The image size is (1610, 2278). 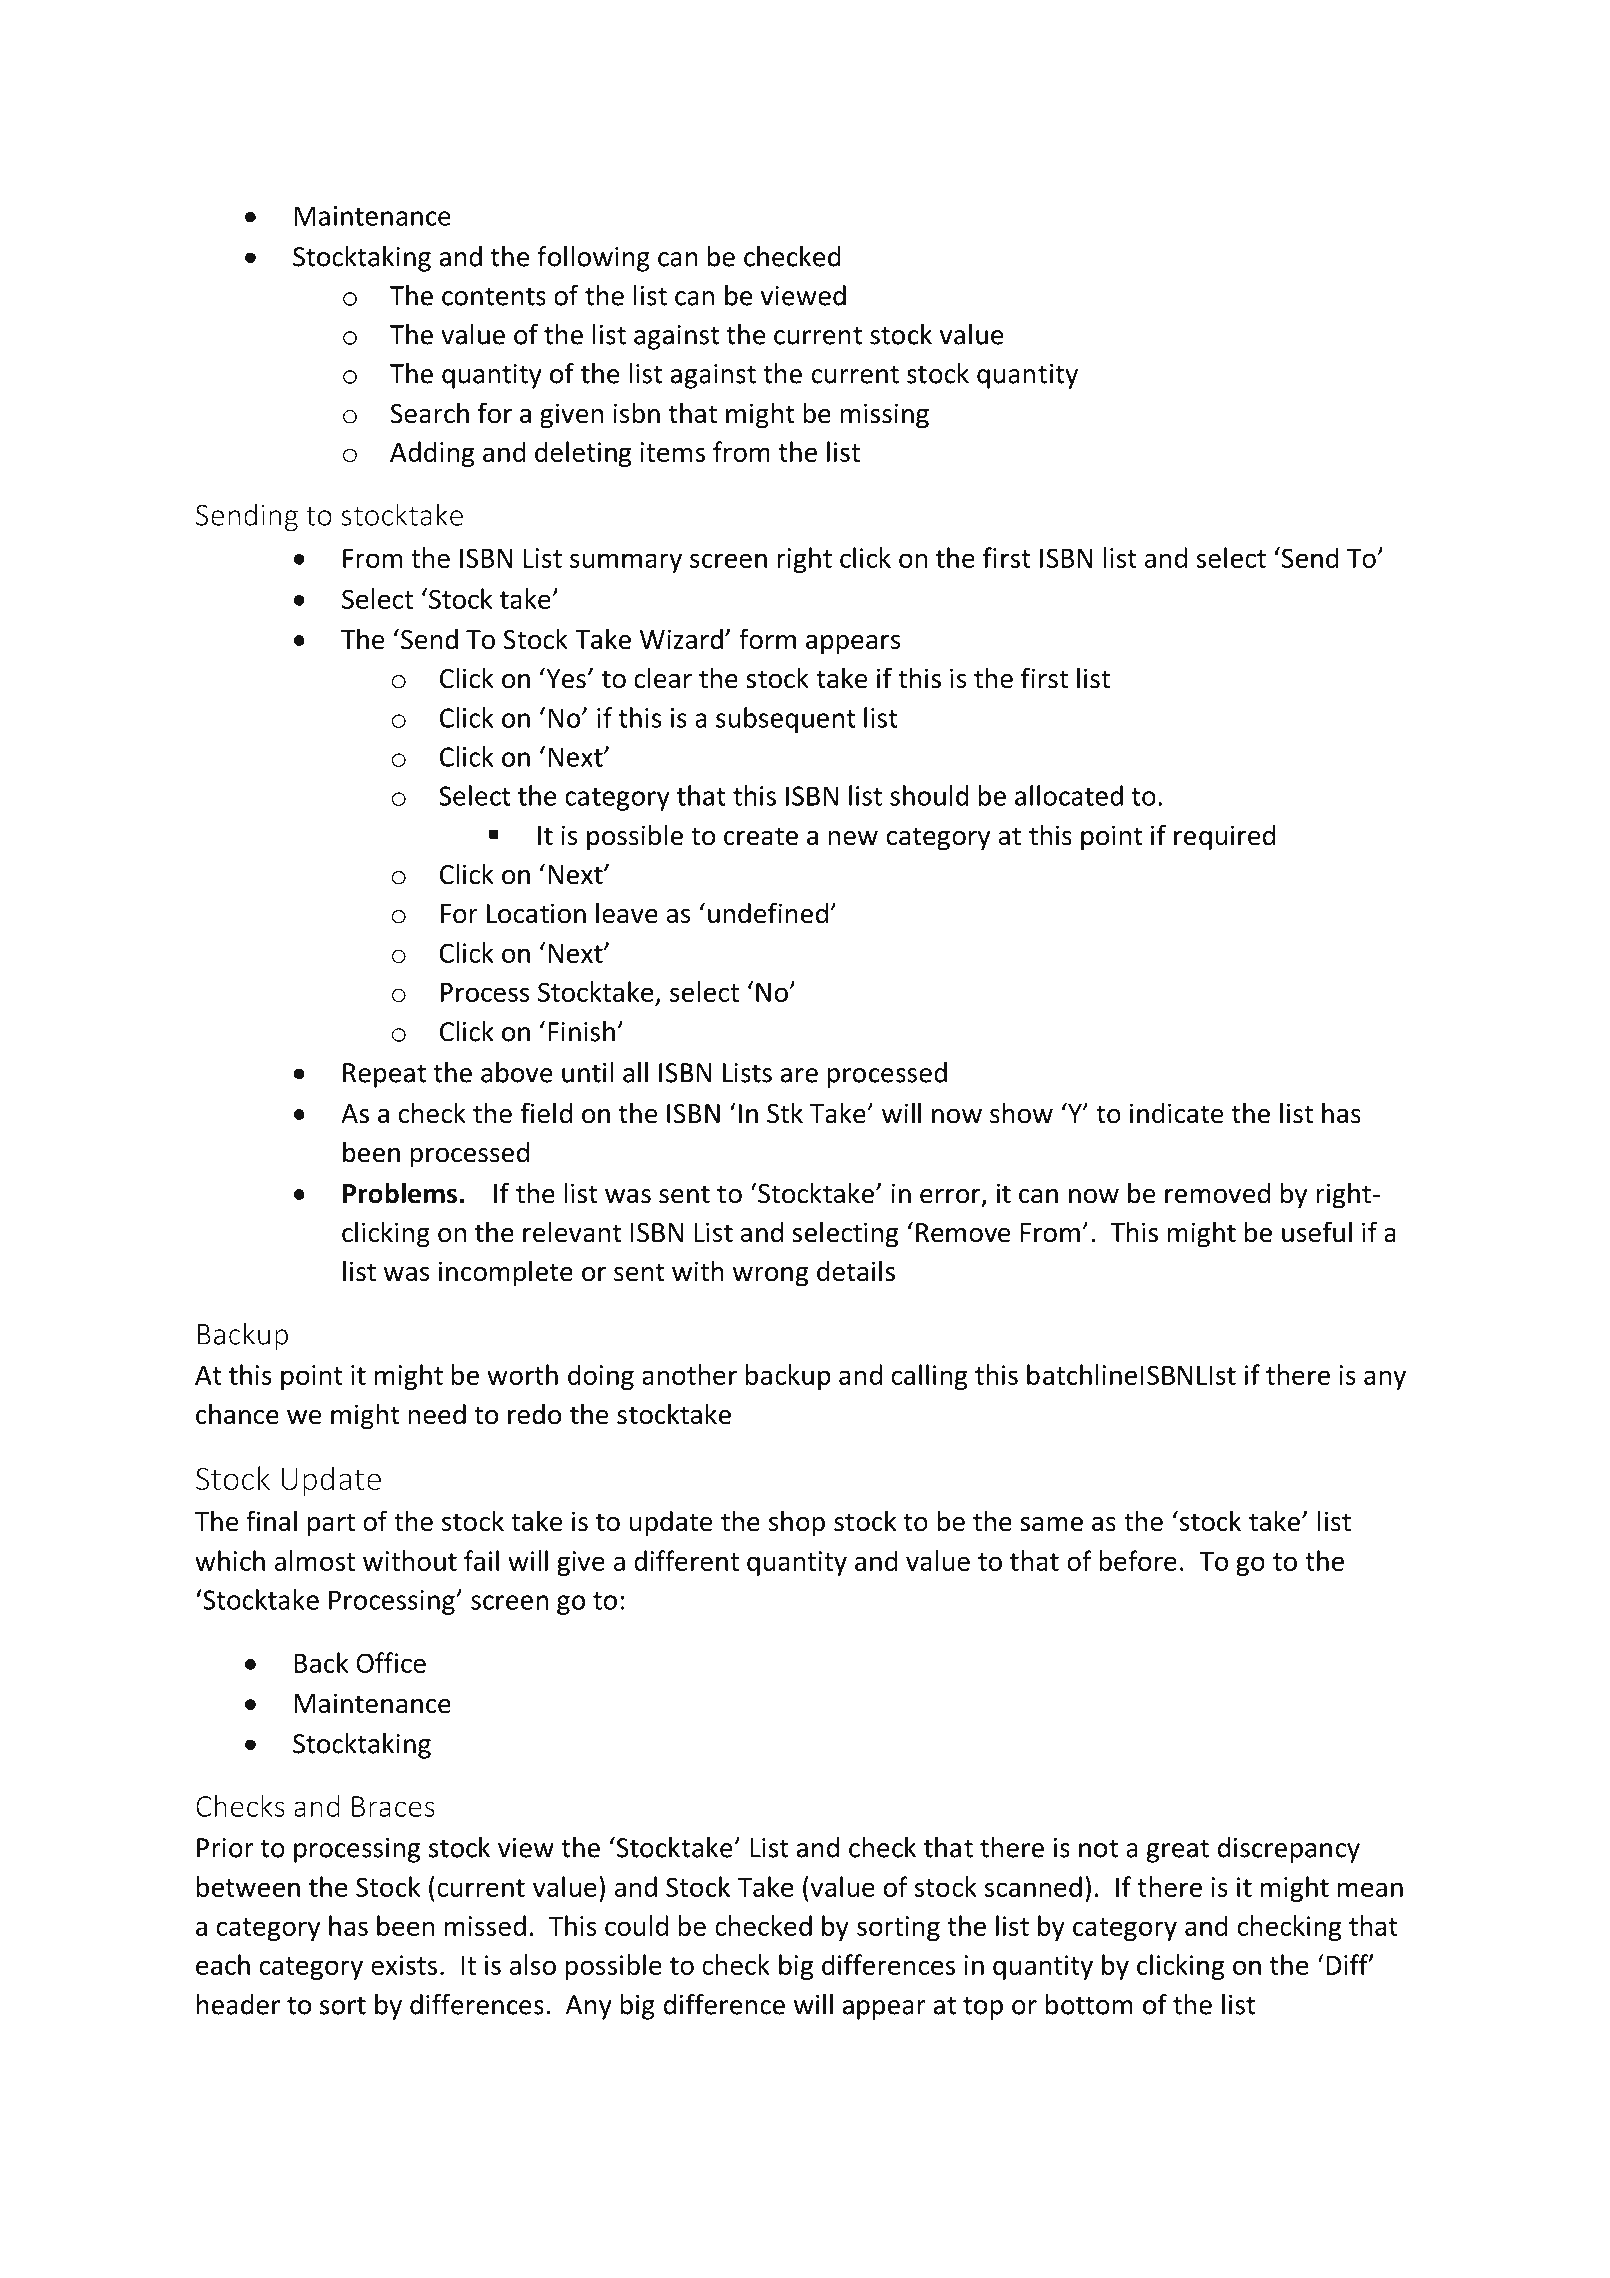 I want to click on indicate, so click(x=1176, y=1113).
